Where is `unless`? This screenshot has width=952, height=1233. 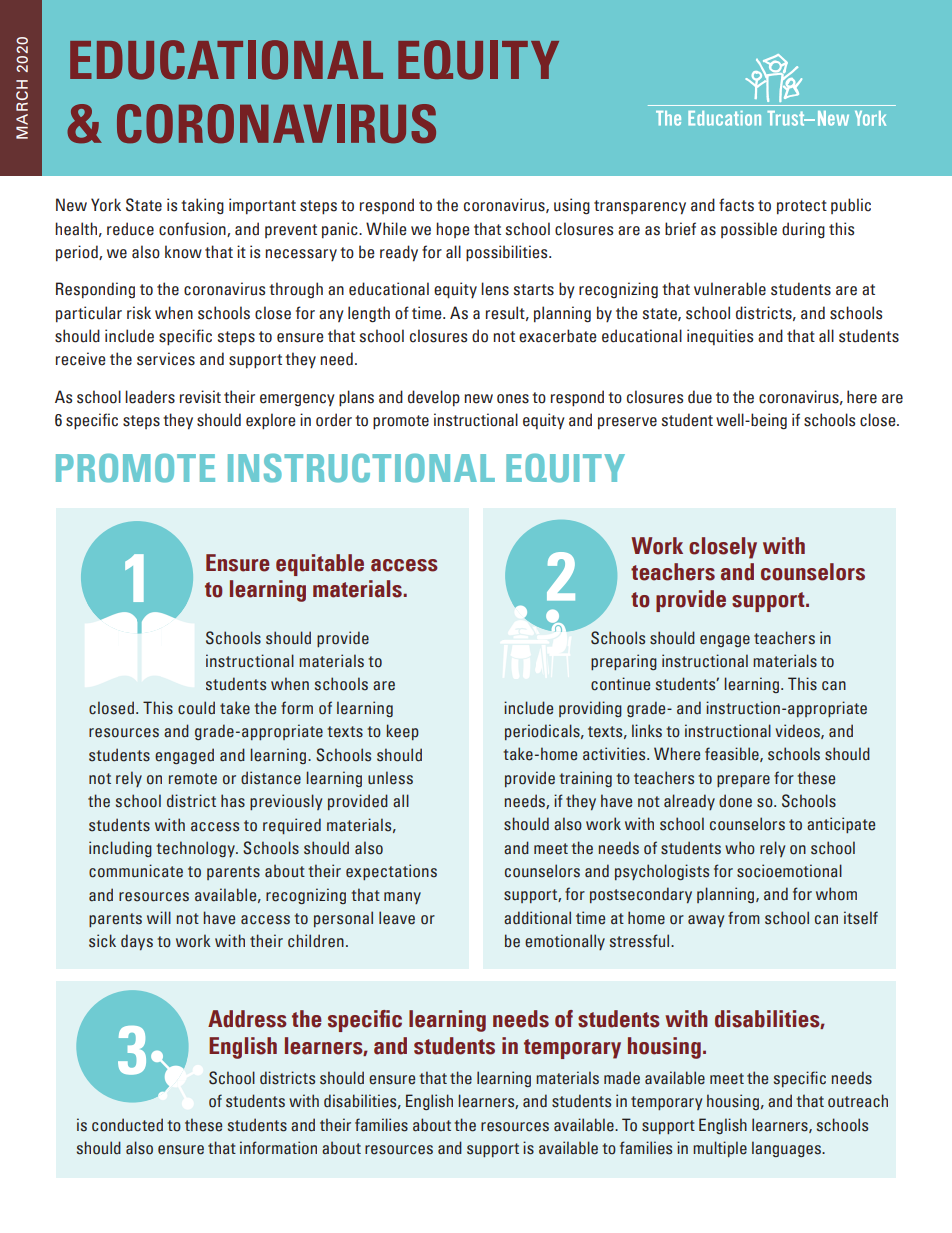
unless is located at coordinates (390, 778).
